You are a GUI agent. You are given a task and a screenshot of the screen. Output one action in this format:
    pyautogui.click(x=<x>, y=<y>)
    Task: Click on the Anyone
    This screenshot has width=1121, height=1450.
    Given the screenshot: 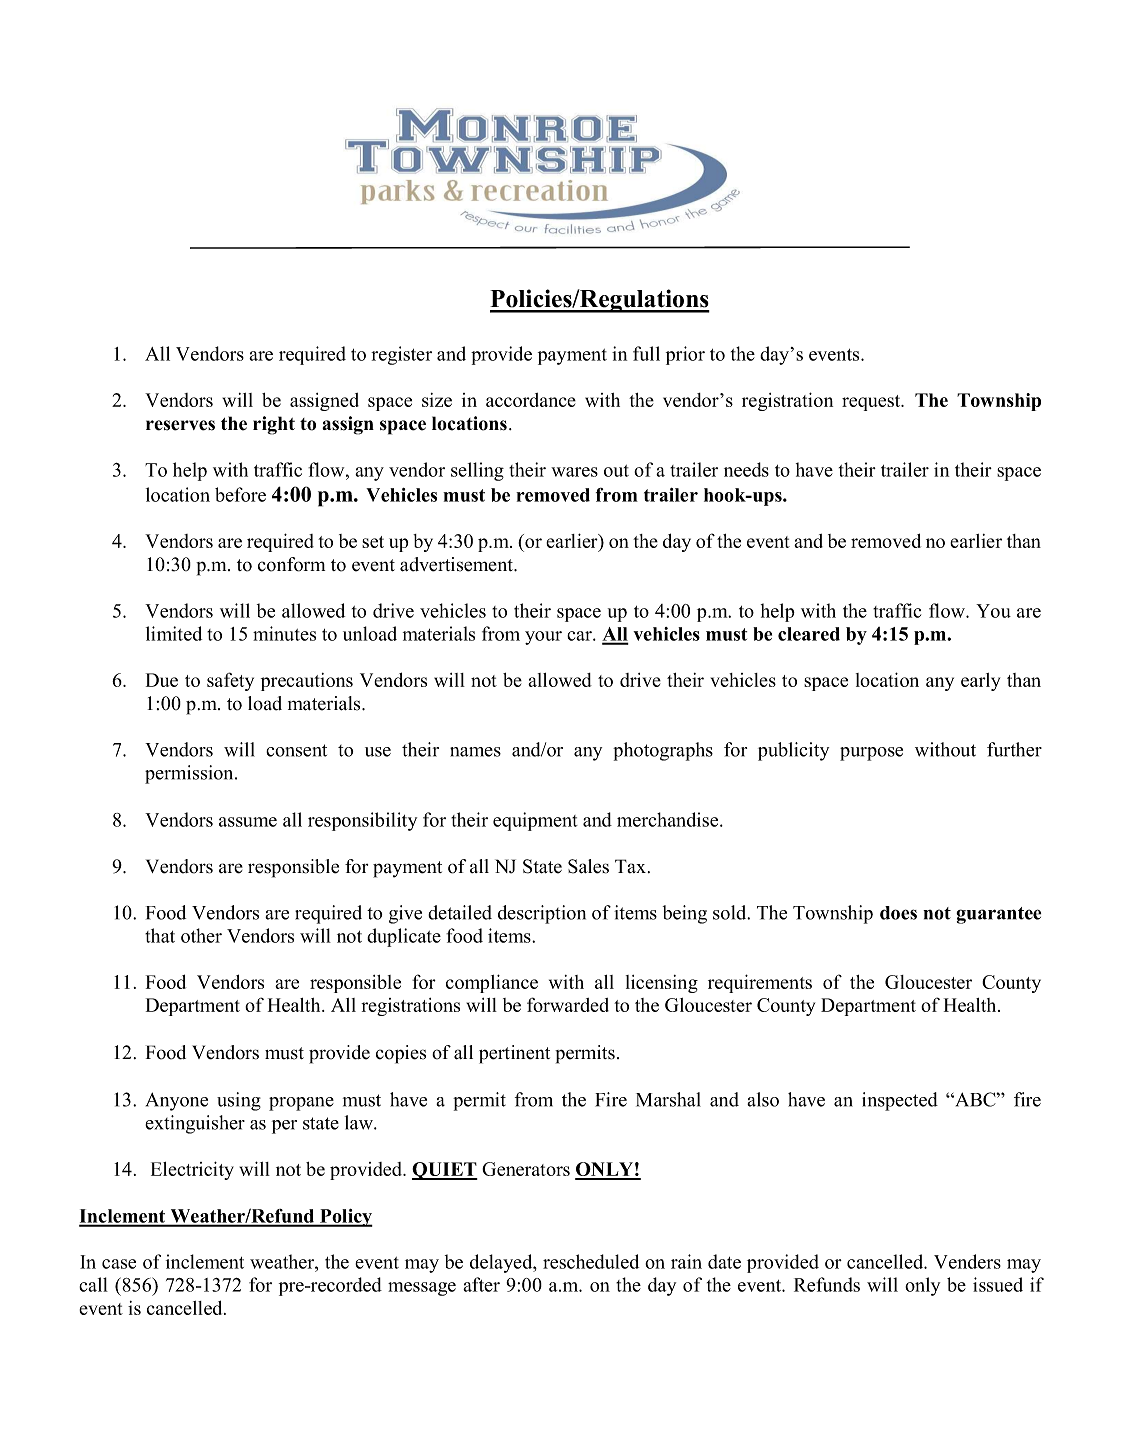 What is the action you would take?
    pyautogui.click(x=177, y=1101)
